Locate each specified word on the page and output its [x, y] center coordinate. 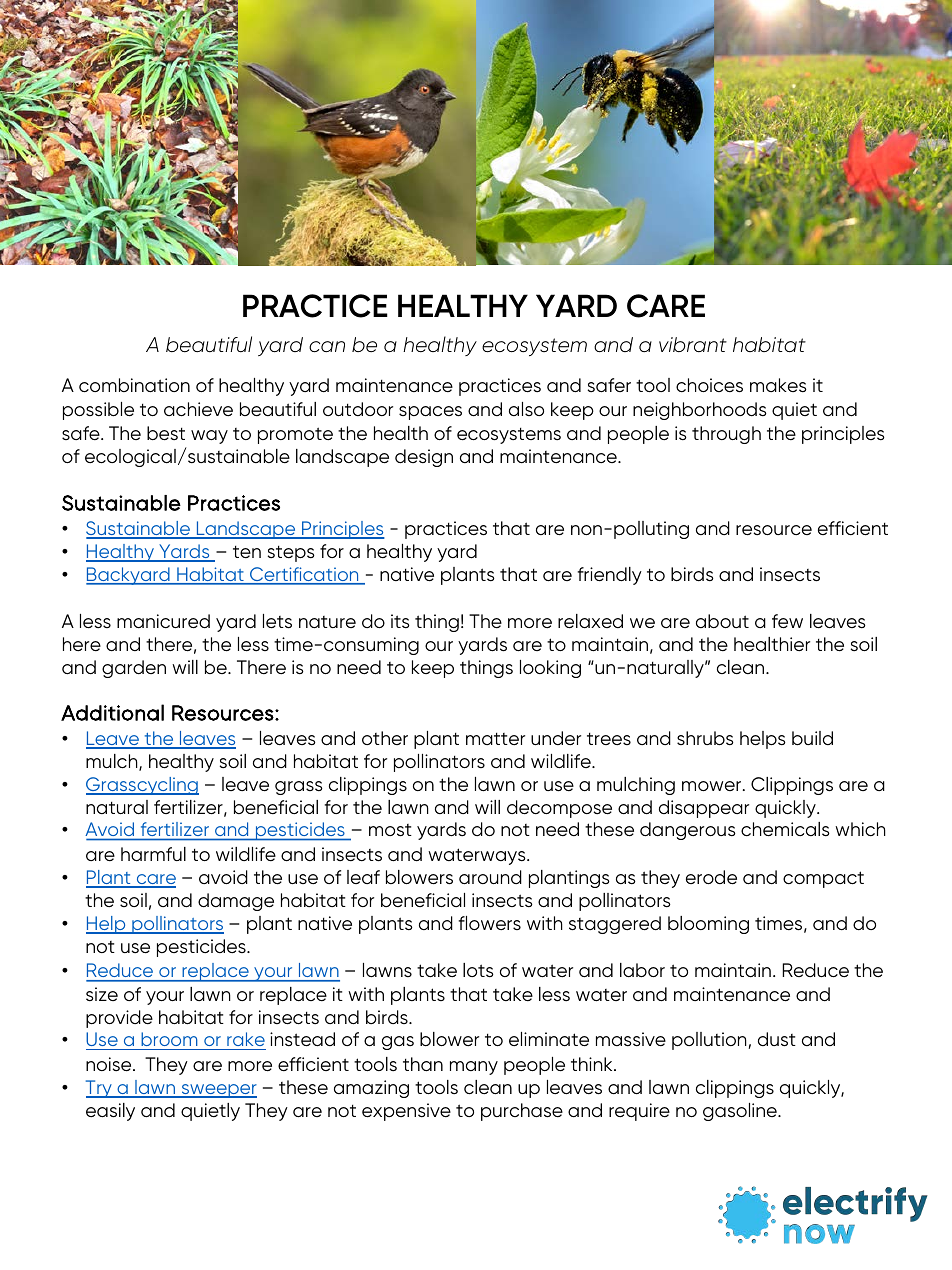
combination [134, 385]
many [474, 1068]
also [526, 409]
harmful [153, 854]
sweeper [218, 1091]
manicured [163, 621]
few [787, 621]
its [400, 621]
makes [778, 385]
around [490, 877]
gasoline [741, 1112]
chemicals [785, 829]
